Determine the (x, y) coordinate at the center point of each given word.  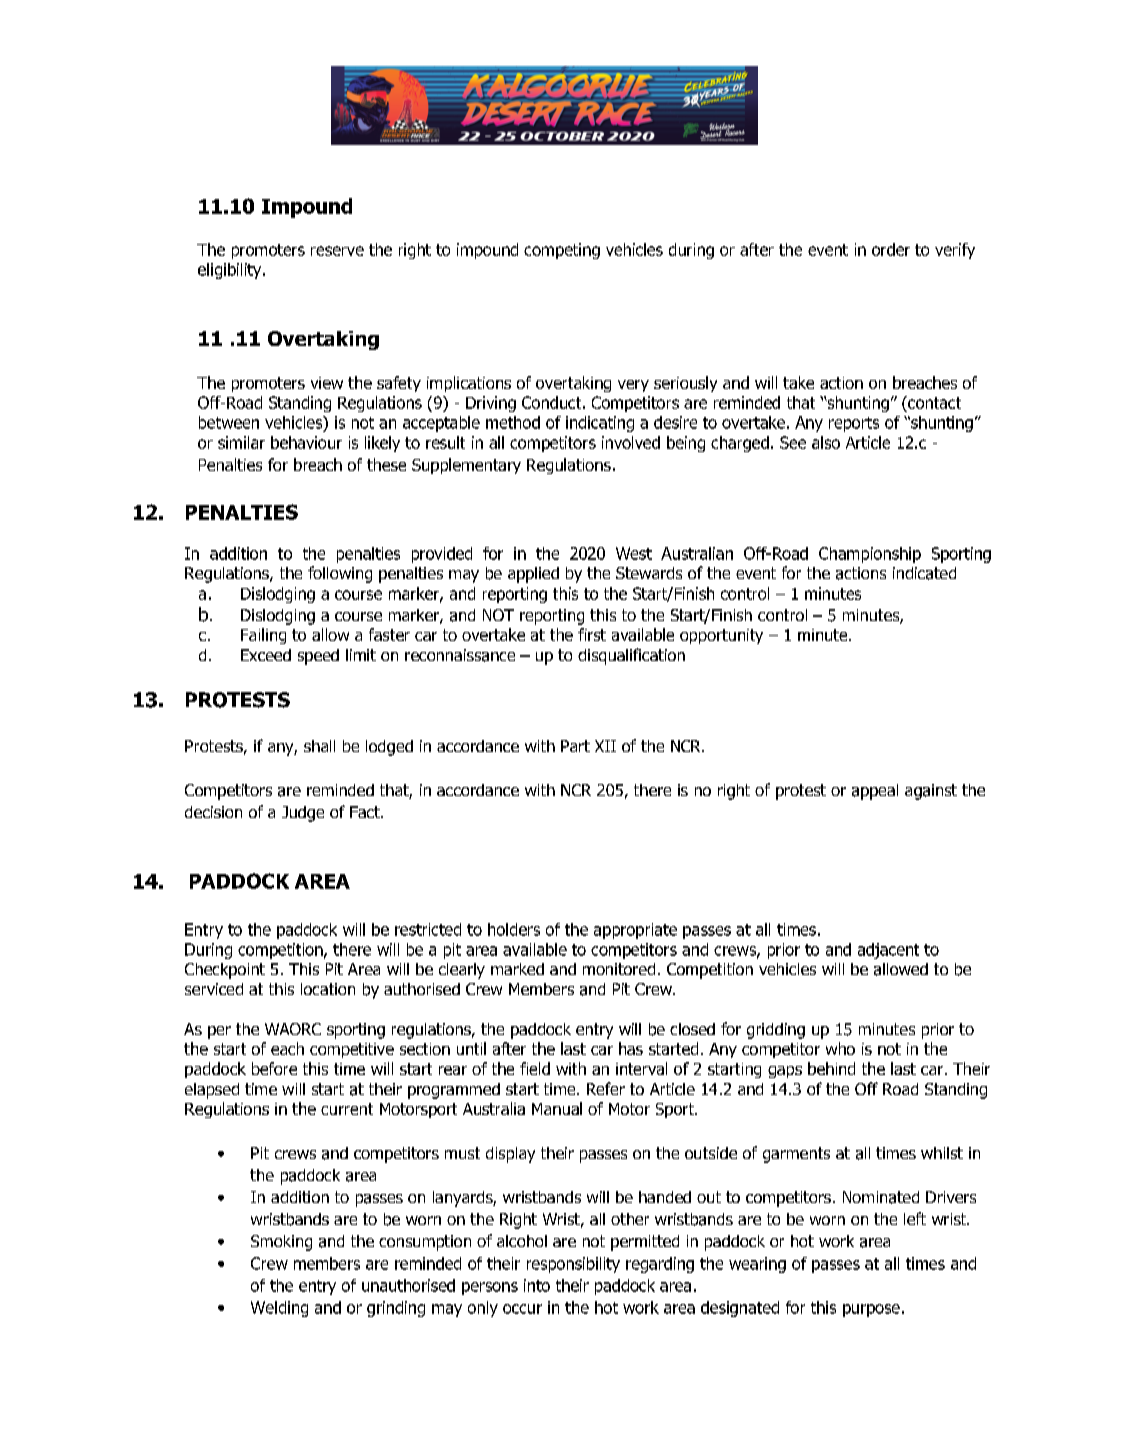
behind (831, 1068)
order (891, 249)
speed (318, 657)
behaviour (306, 442)
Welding (279, 1309)
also (826, 442)
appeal (875, 792)
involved (631, 442)
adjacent (888, 951)
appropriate (635, 931)
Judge (303, 814)
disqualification (631, 656)
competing (562, 251)
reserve (337, 251)
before (274, 1068)
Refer (606, 1088)
